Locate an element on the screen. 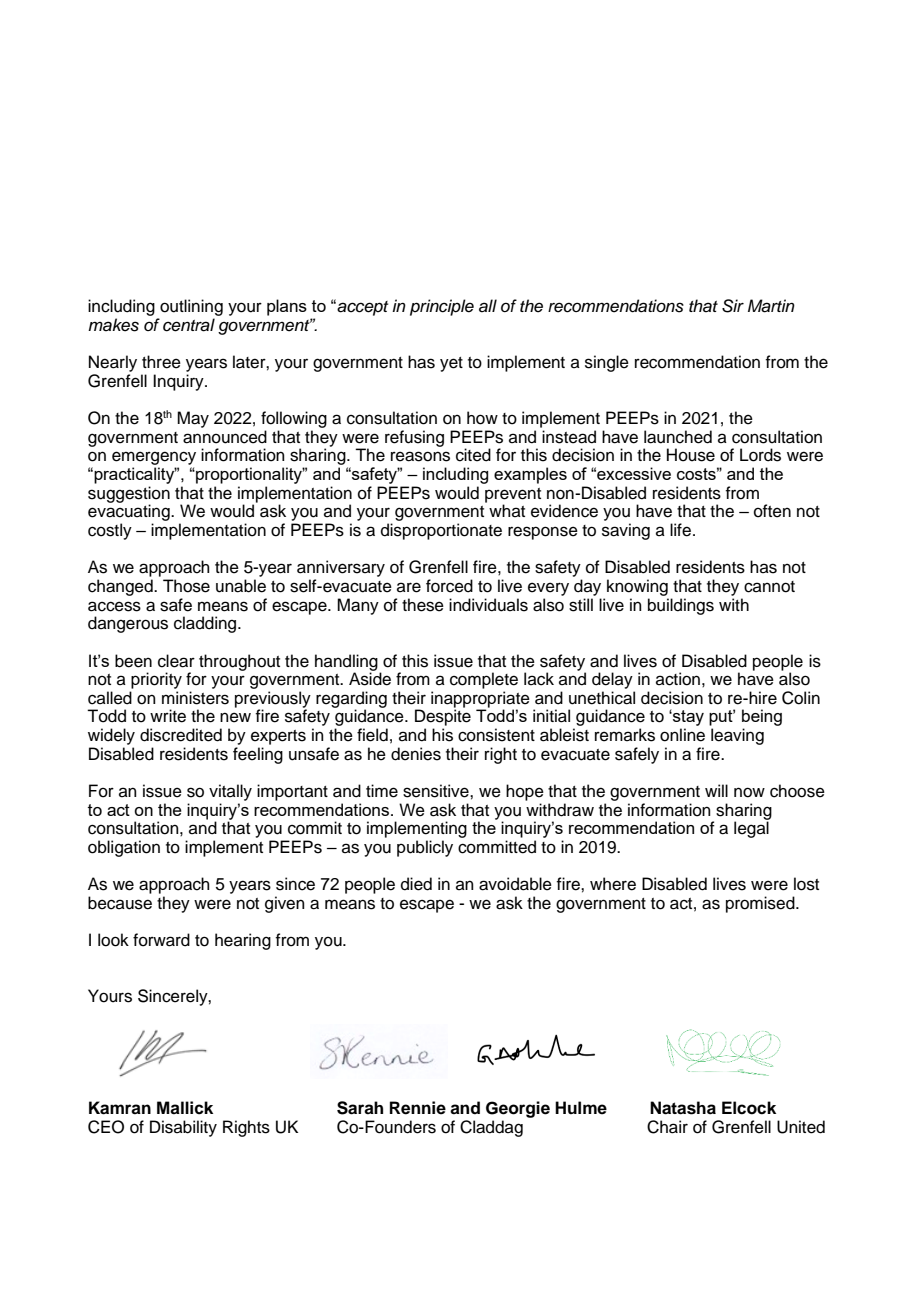 This screenshot has width=924, height=1308. Those is located at coordinates (186, 586).
